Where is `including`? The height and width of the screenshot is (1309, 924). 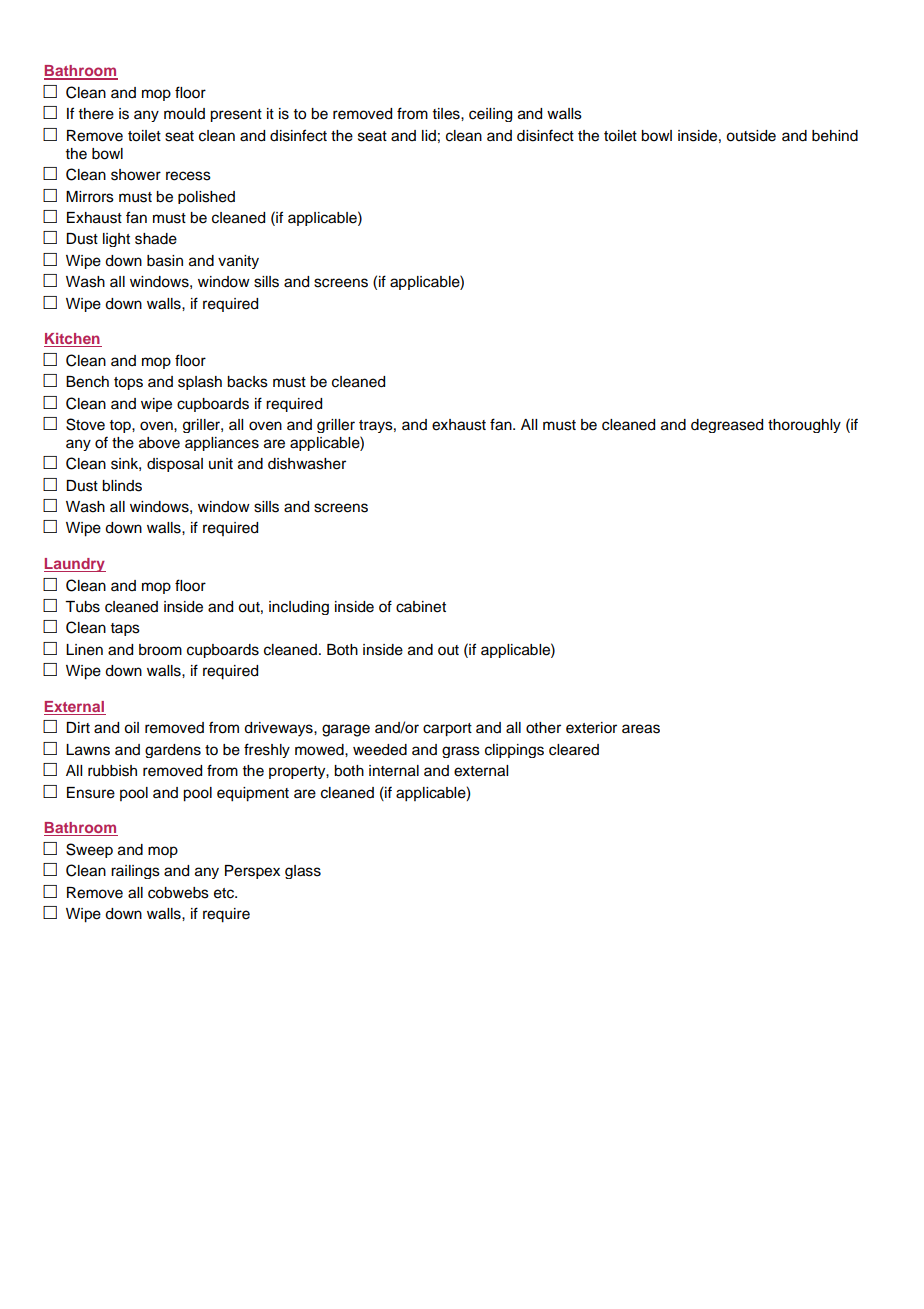 including is located at coordinates (299, 608).
